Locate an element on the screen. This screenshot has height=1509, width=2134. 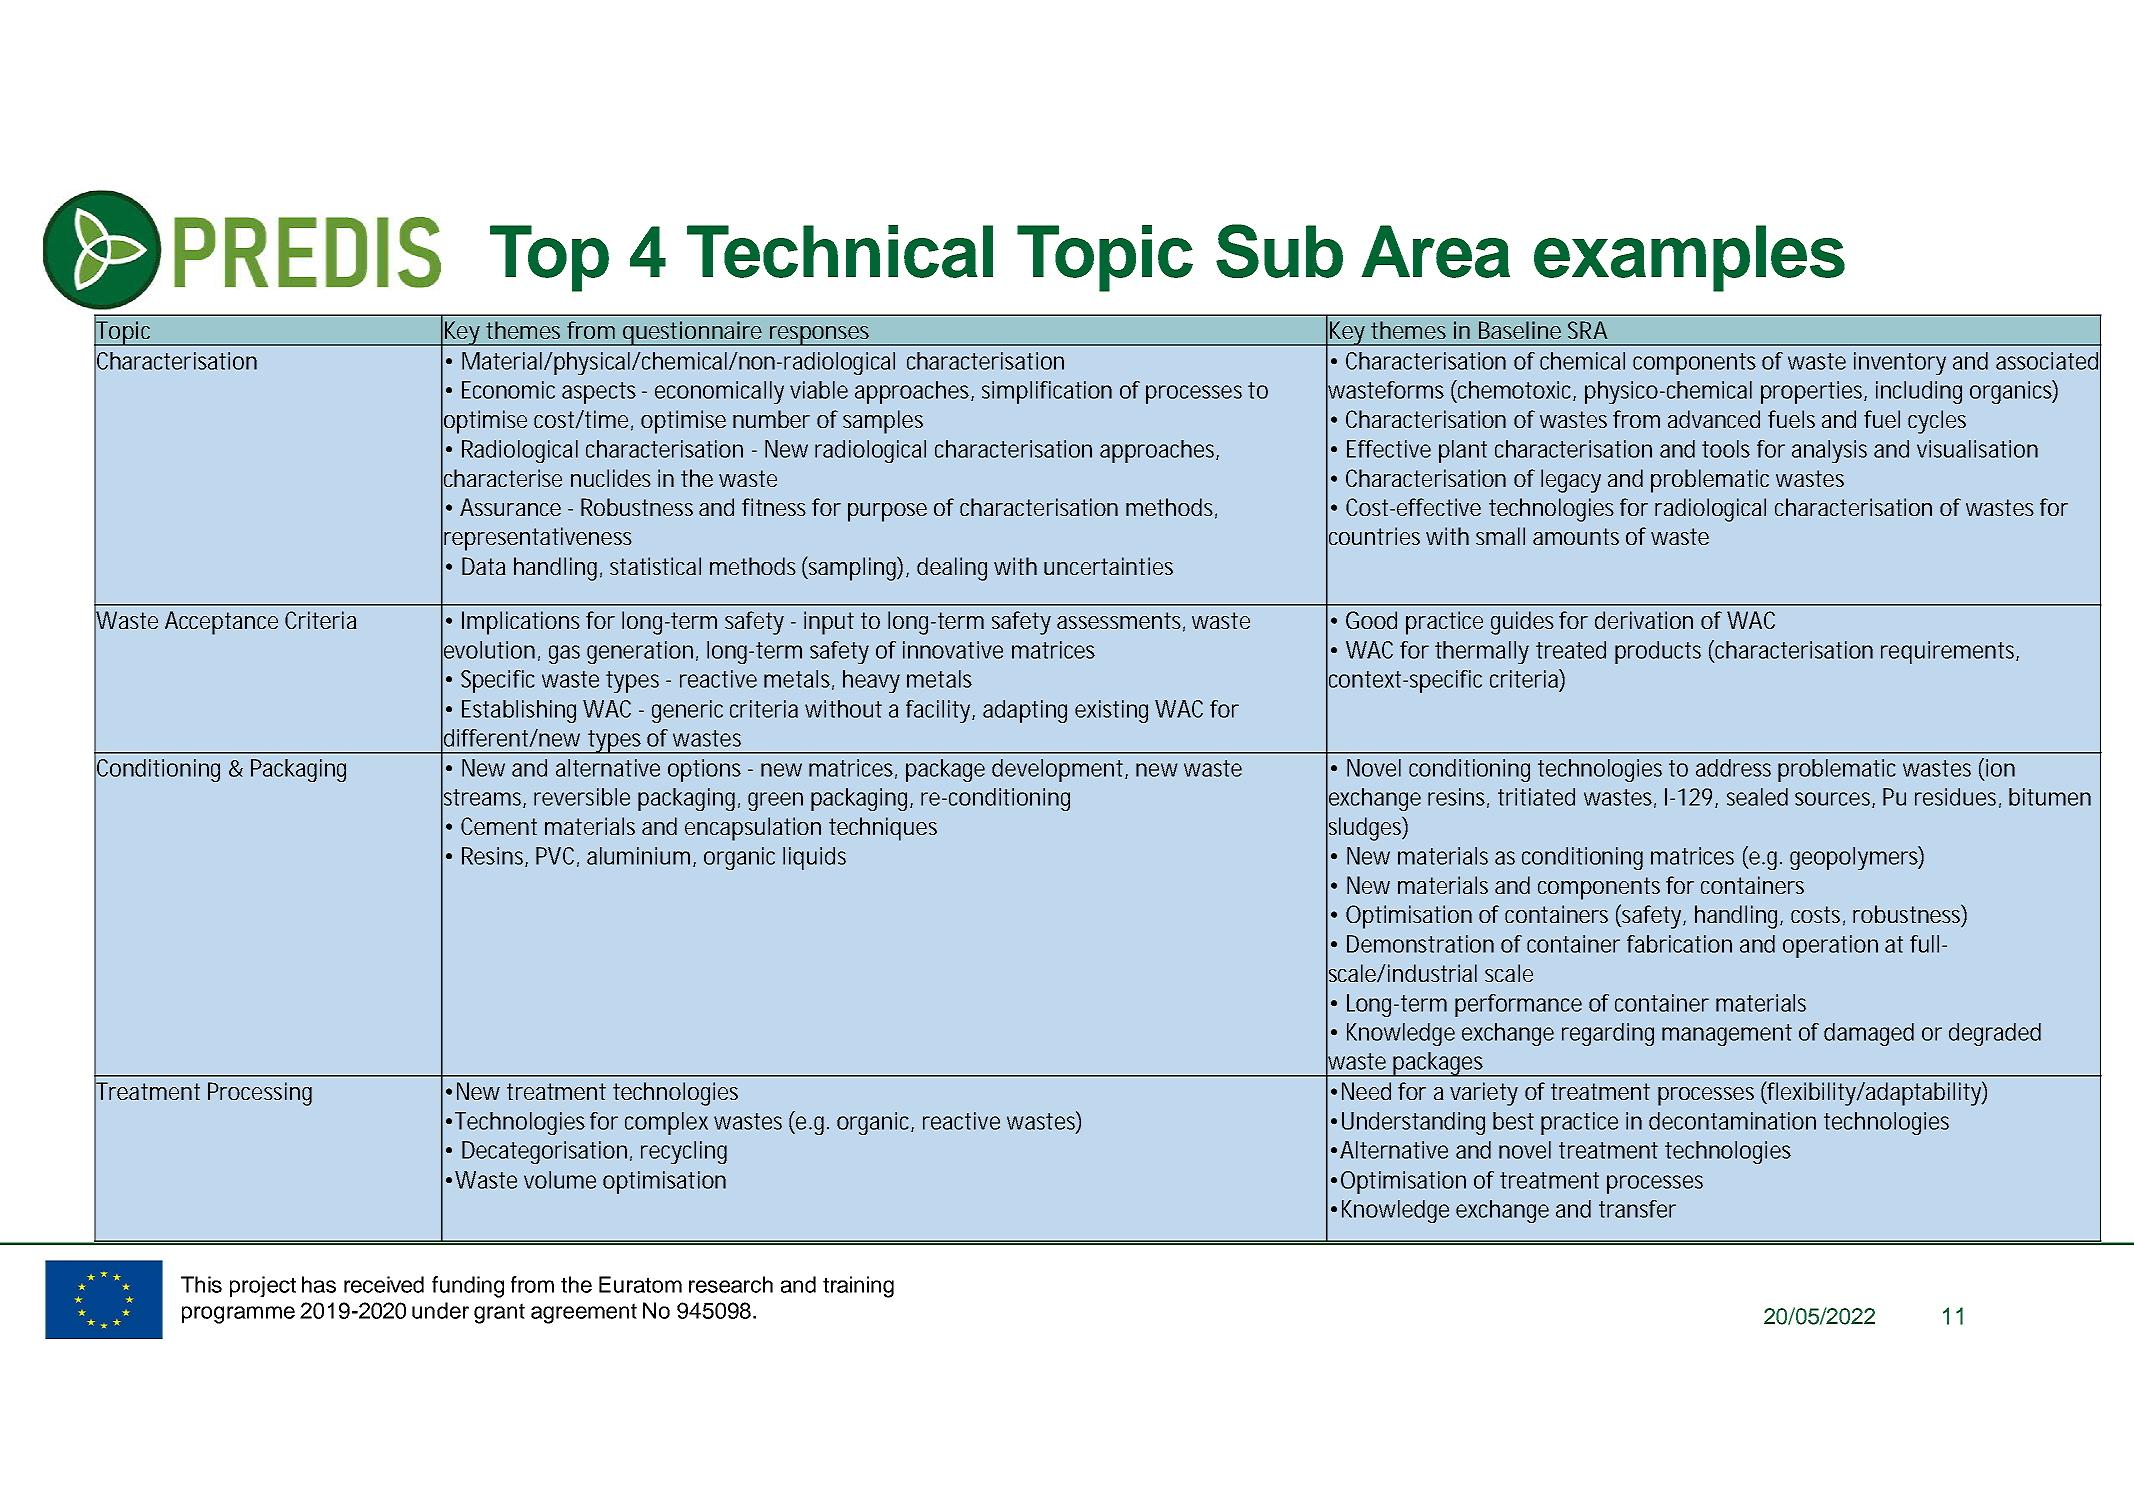
examples is located at coordinates (1689, 258).
